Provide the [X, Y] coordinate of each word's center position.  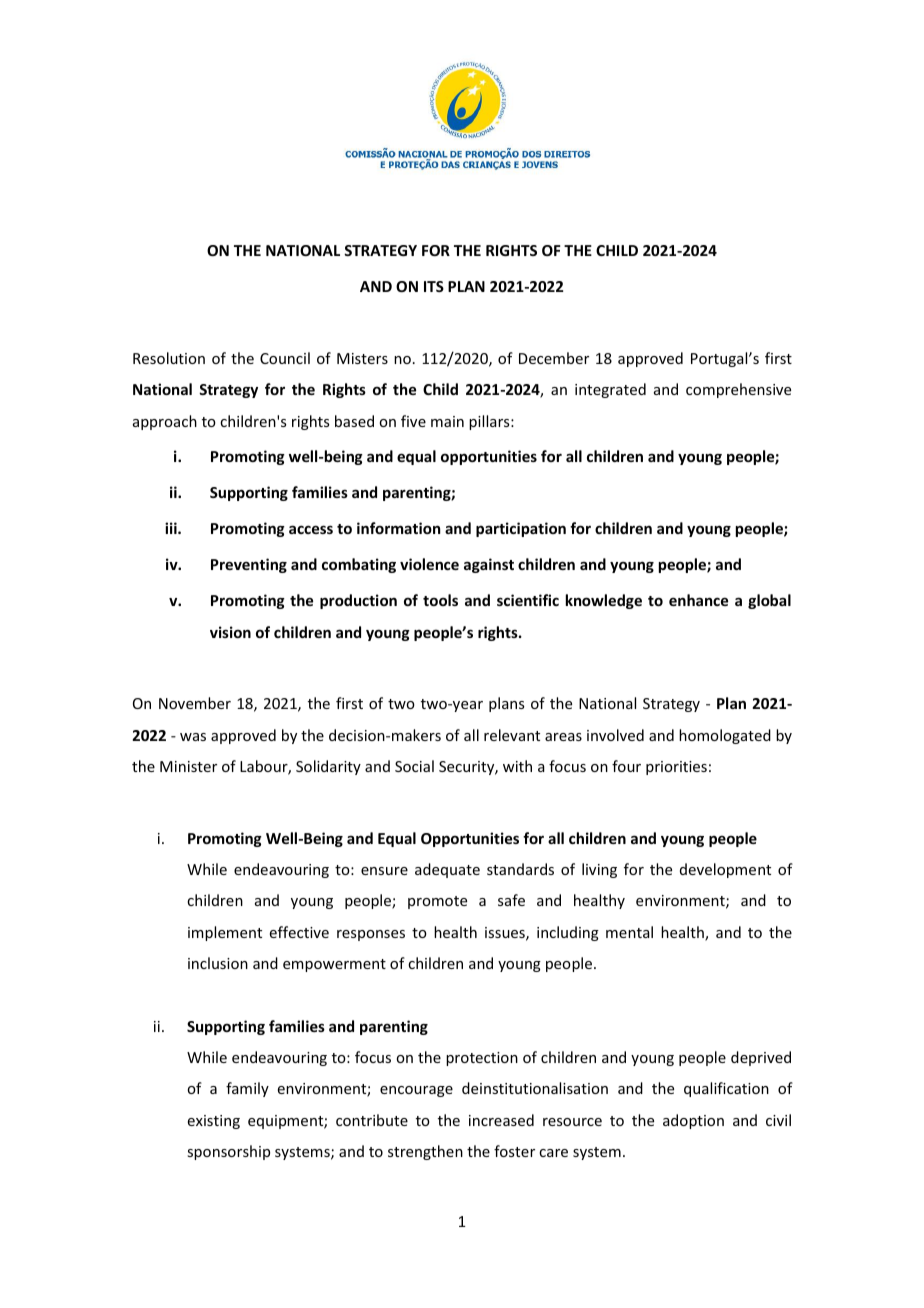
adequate [447, 870]
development [725, 870]
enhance [698, 600]
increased [501, 1120]
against [489, 565]
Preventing [249, 565]
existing [214, 1122]
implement [225, 933]
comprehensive [738, 390]
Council [285, 358]
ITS [434, 286]
